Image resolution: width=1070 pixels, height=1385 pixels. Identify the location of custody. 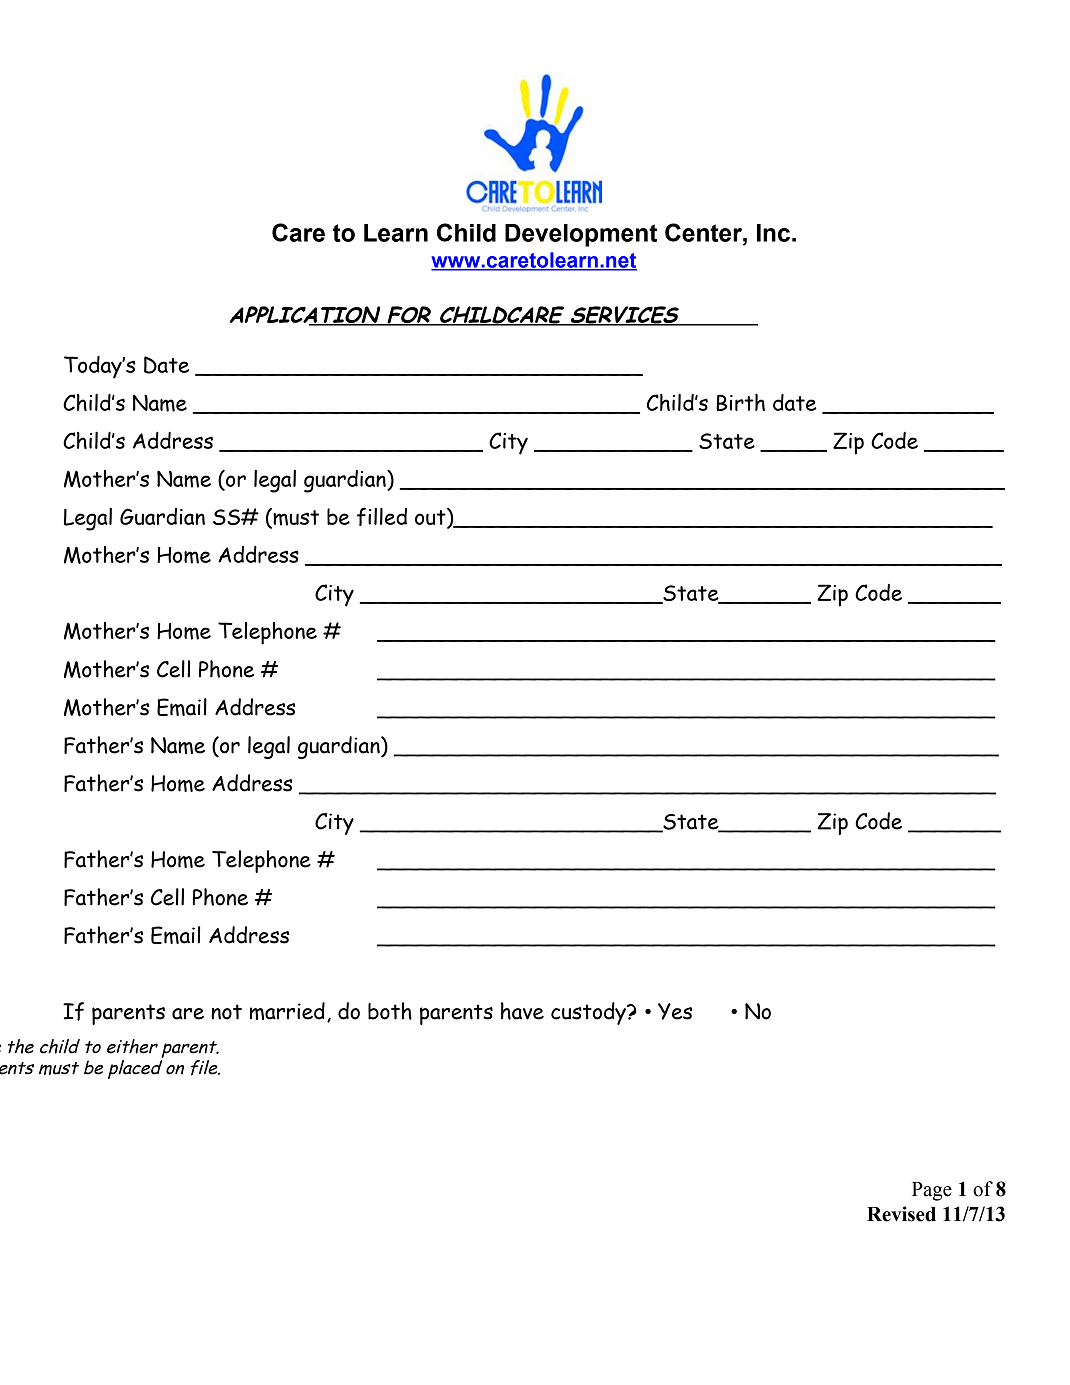
(589, 1013).
